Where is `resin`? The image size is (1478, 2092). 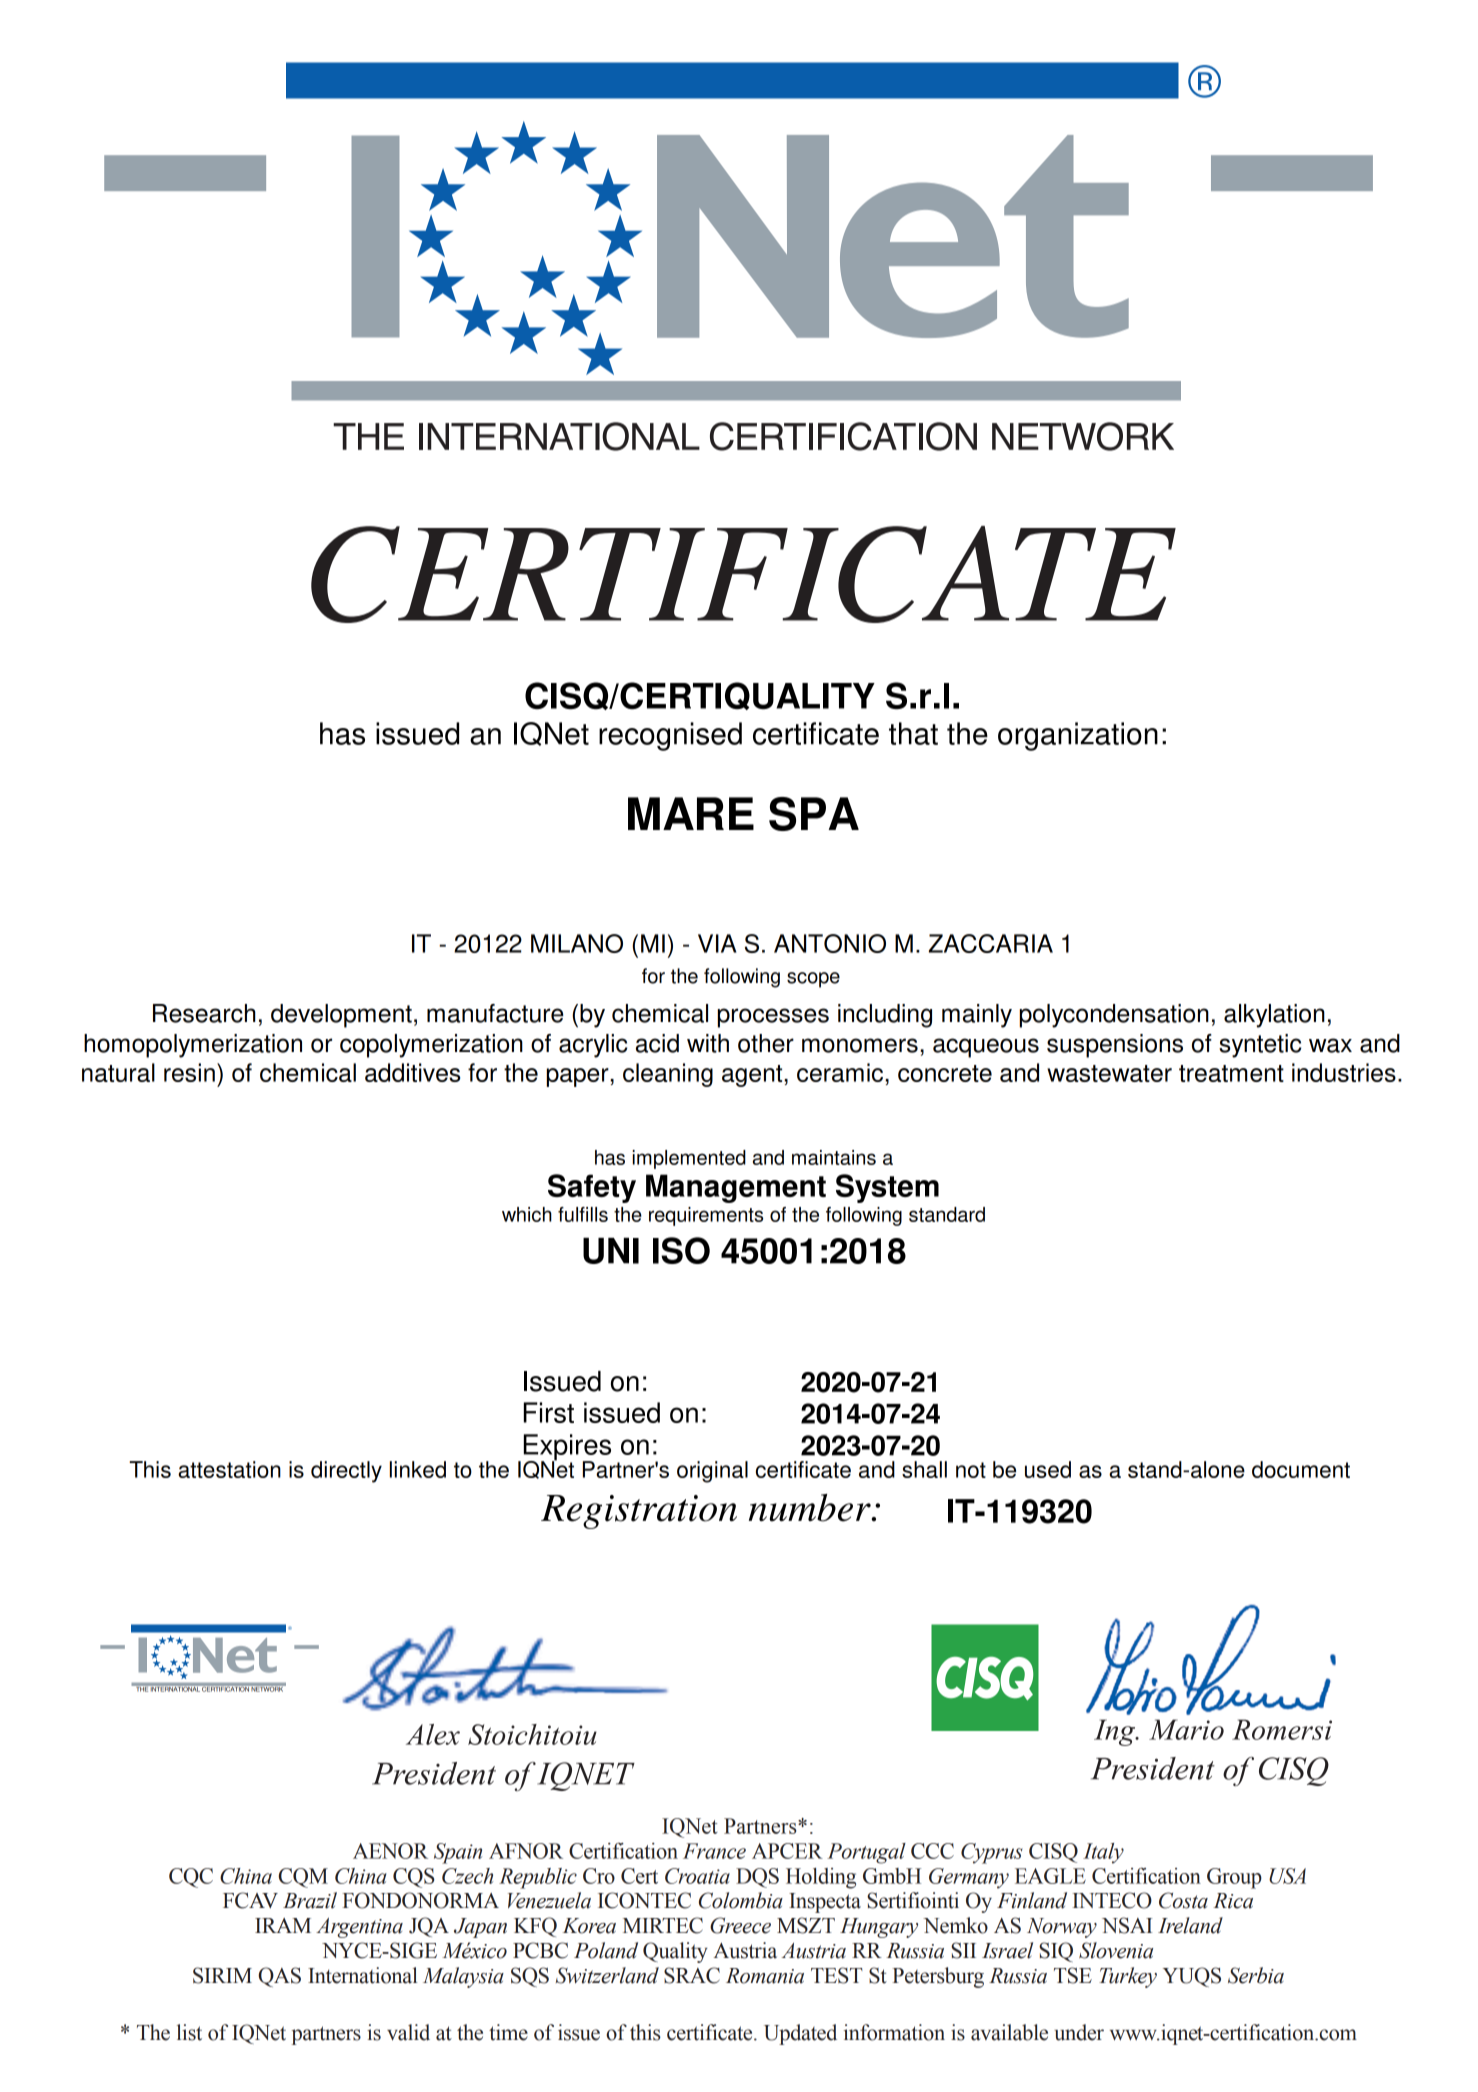
resin is located at coordinates (189, 1072).
